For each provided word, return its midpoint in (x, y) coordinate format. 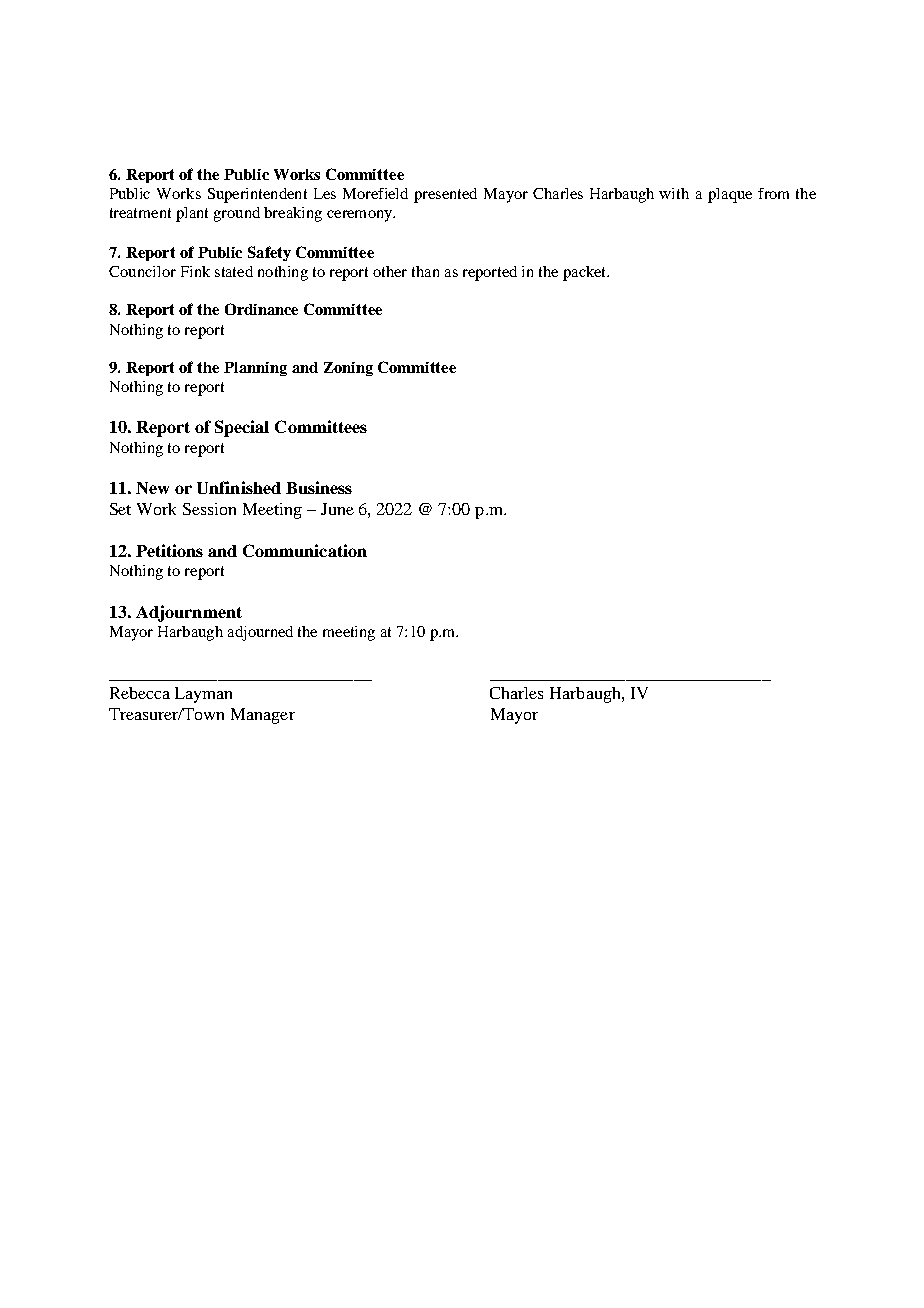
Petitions (169, 550)
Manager (263, 716)
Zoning (348, 369)
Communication (305, 550)
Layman (203, 695)
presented (445, 195)
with (674, 193)
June (337, 509)
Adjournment (189, 613)
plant (192, 214)
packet (586, 273)
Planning (255, 369)
